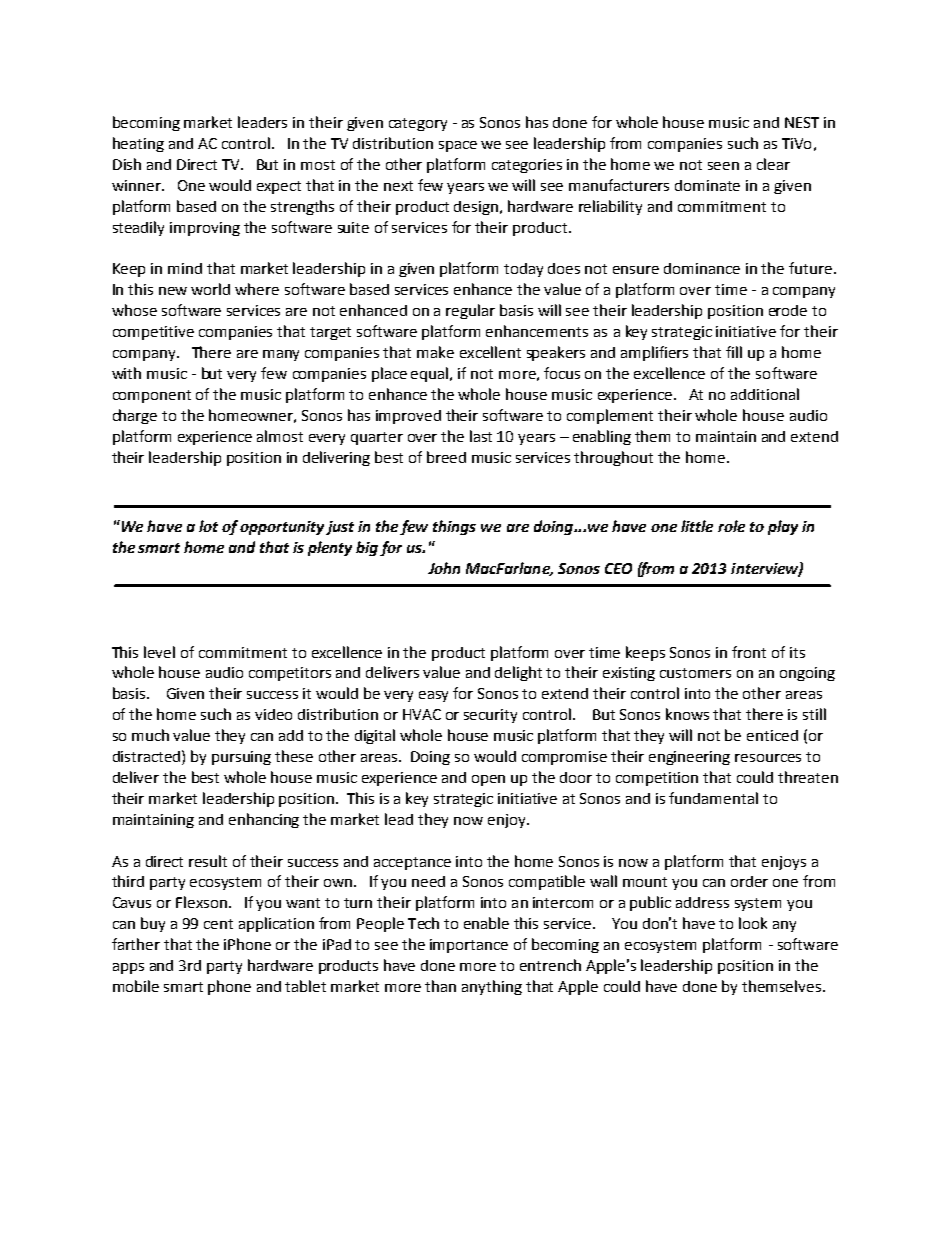  Describe the element at coordinates (218, 924) in the page. I see `cent` at that location.
